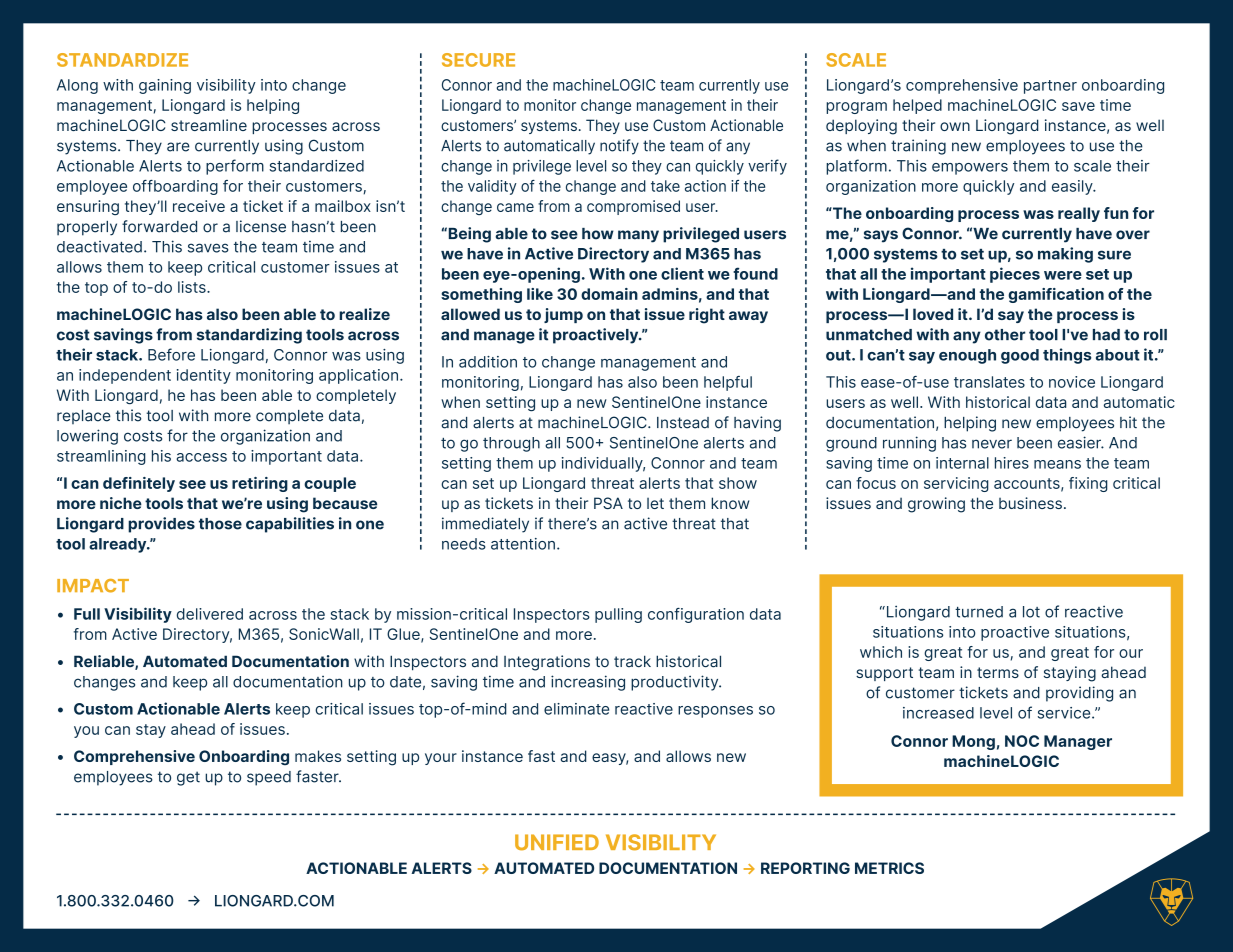  I want to click on Instead, so click(683, 423).
